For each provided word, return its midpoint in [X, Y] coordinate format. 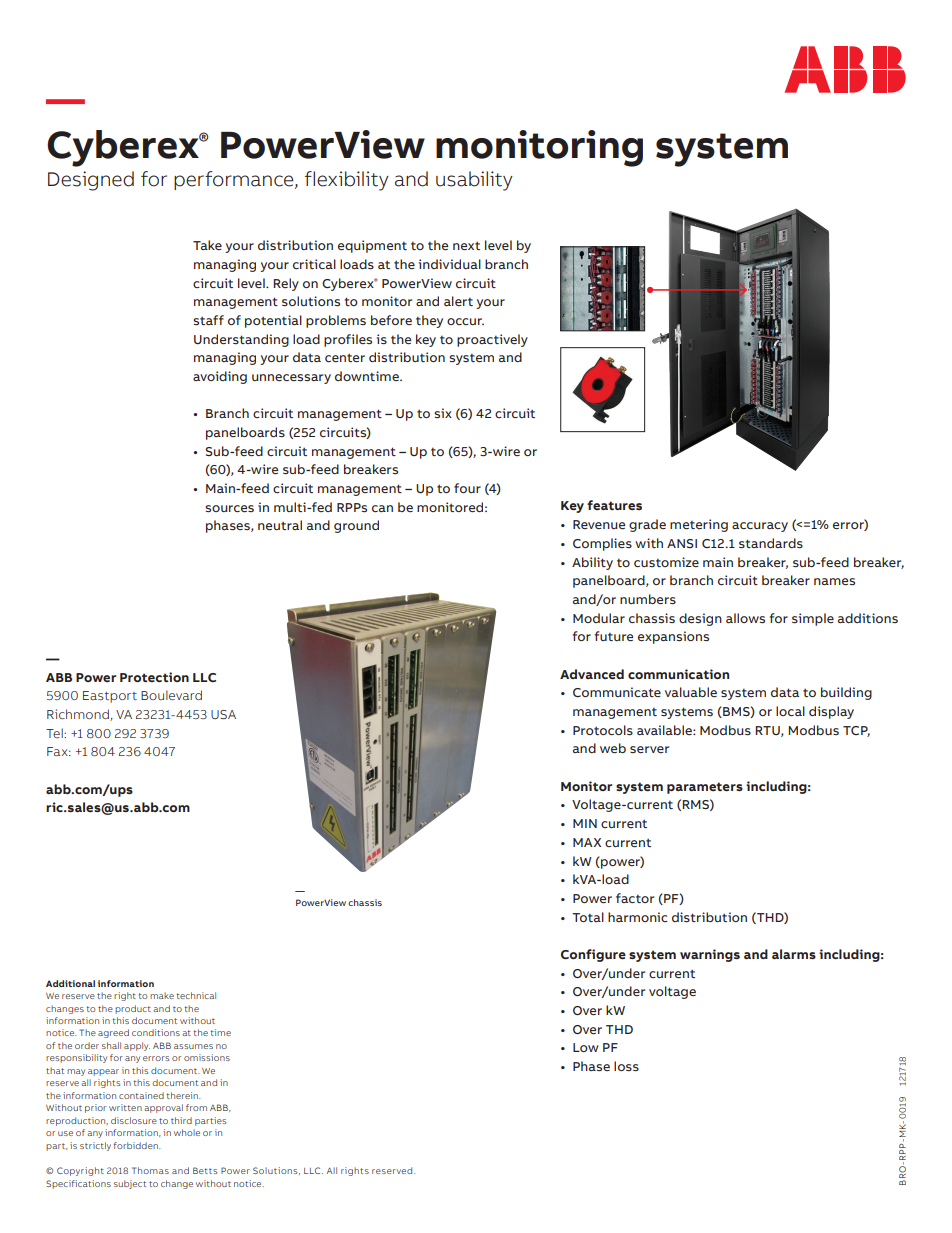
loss [626, 1066]
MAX [587, 842]
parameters [705, 788]
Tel [55, 733]
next [466, 246]
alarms [794, 954]
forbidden [137, 1145]
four [467, 488]
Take [207, 245]
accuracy [760, 527]
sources [229, 508]
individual [450, 264]
